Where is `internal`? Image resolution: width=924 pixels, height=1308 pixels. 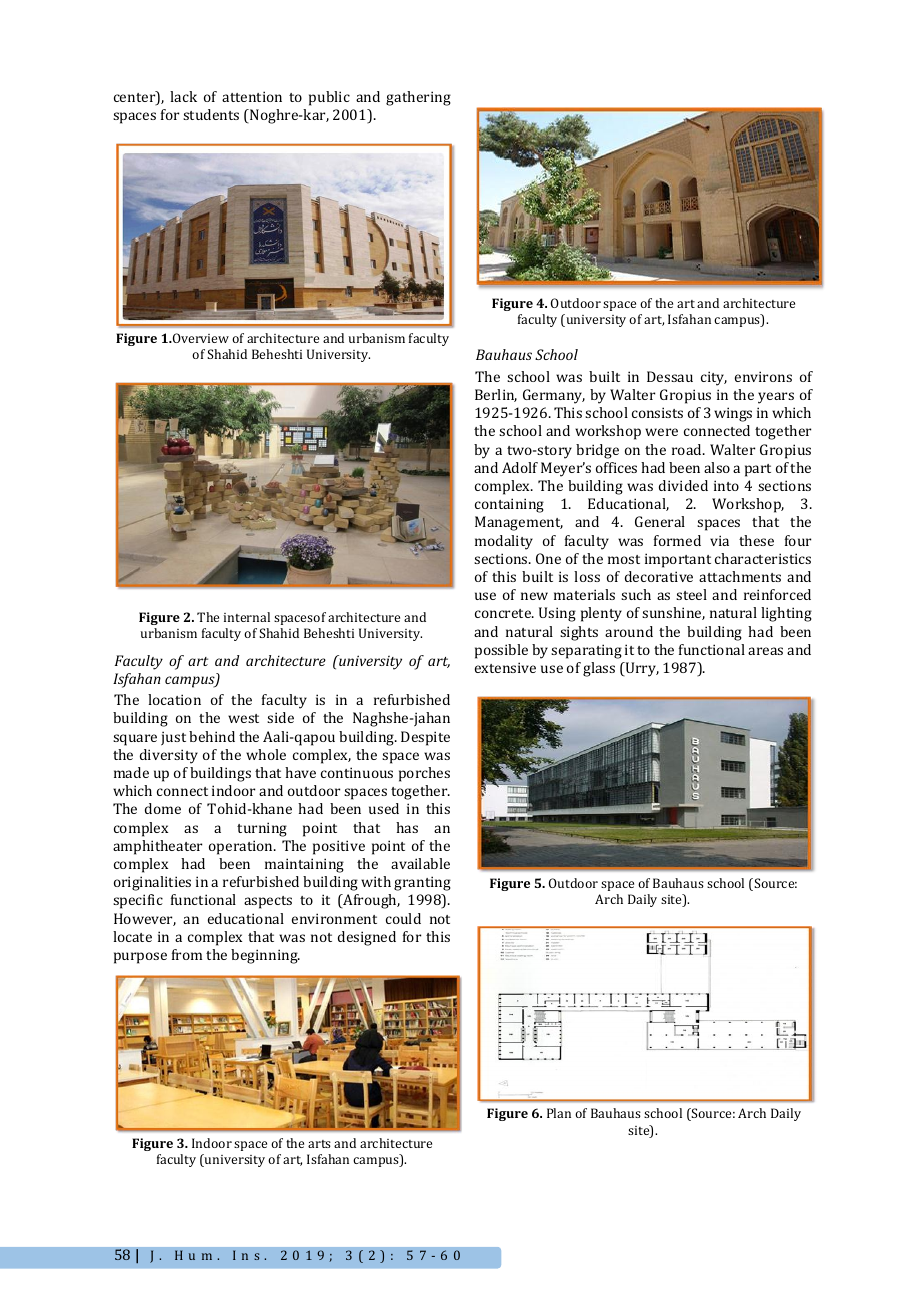
internal is located at coordinates (247, 617).
